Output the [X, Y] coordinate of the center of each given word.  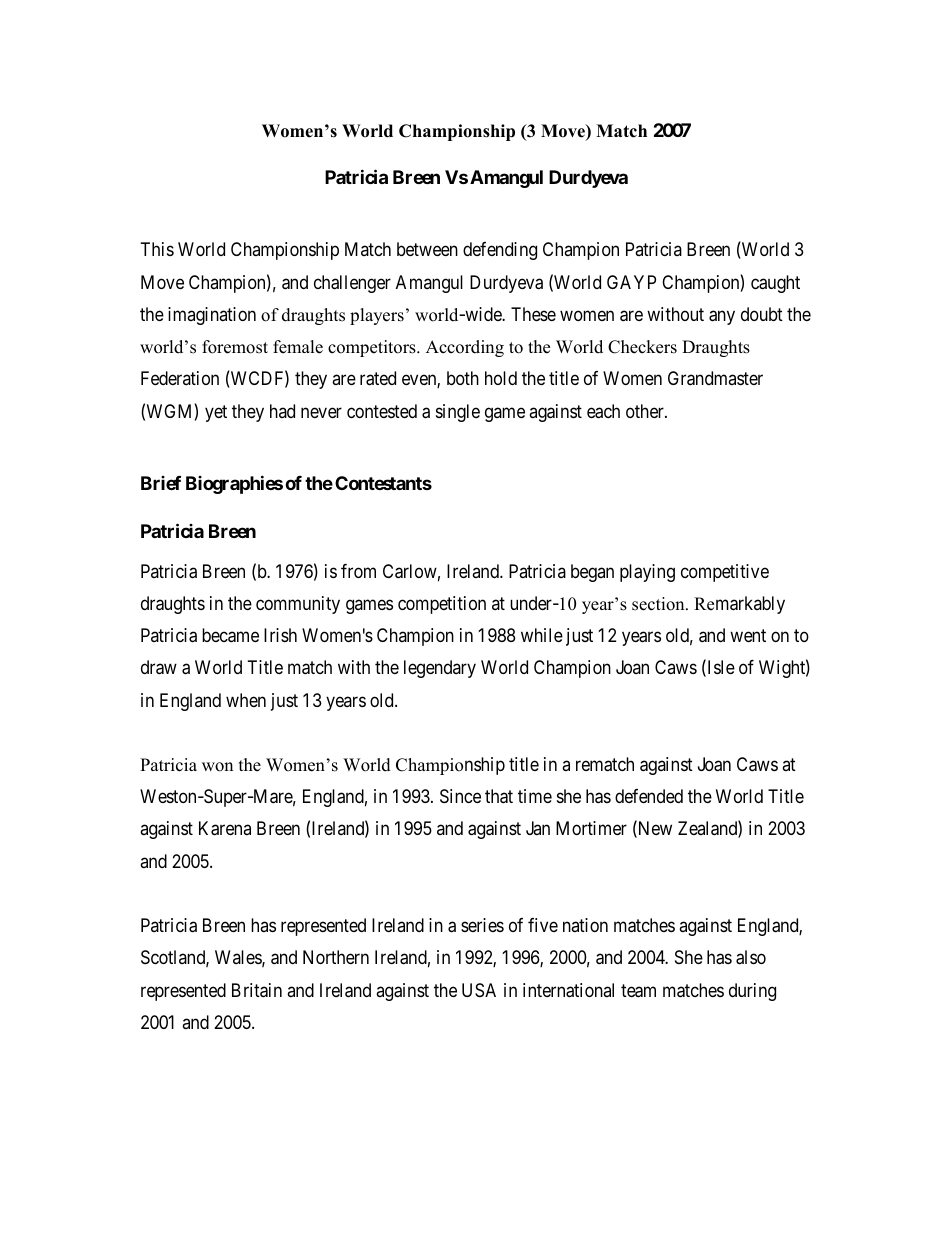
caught [775, 284]
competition [442, 605]
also [751, 957]
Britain [257, 990]
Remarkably [739, 605]
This [157, 249]
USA [479, 990]
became [230, 635]
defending [500, 251]
